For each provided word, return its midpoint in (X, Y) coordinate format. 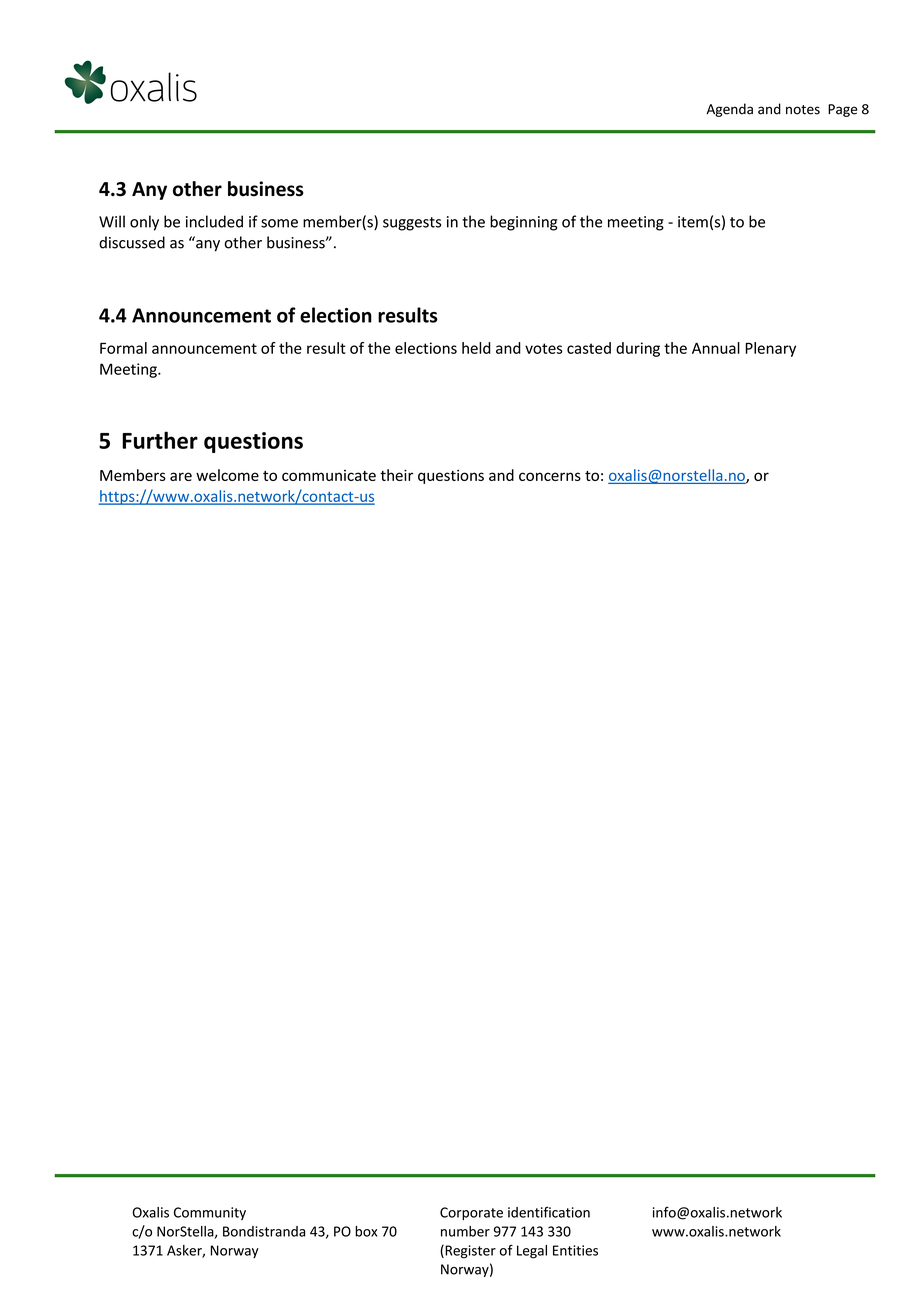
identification (549, 1212)
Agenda (729, 110)
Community (210, 1213)
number (465, 1231)
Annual (716, 348)
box (366, 1231)
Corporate (471, 1213)
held (476, 348)
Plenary (770, 349)
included (214, 221)
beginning (523, 223)
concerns (550, 476)
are (181, 476)
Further (160, 440)
